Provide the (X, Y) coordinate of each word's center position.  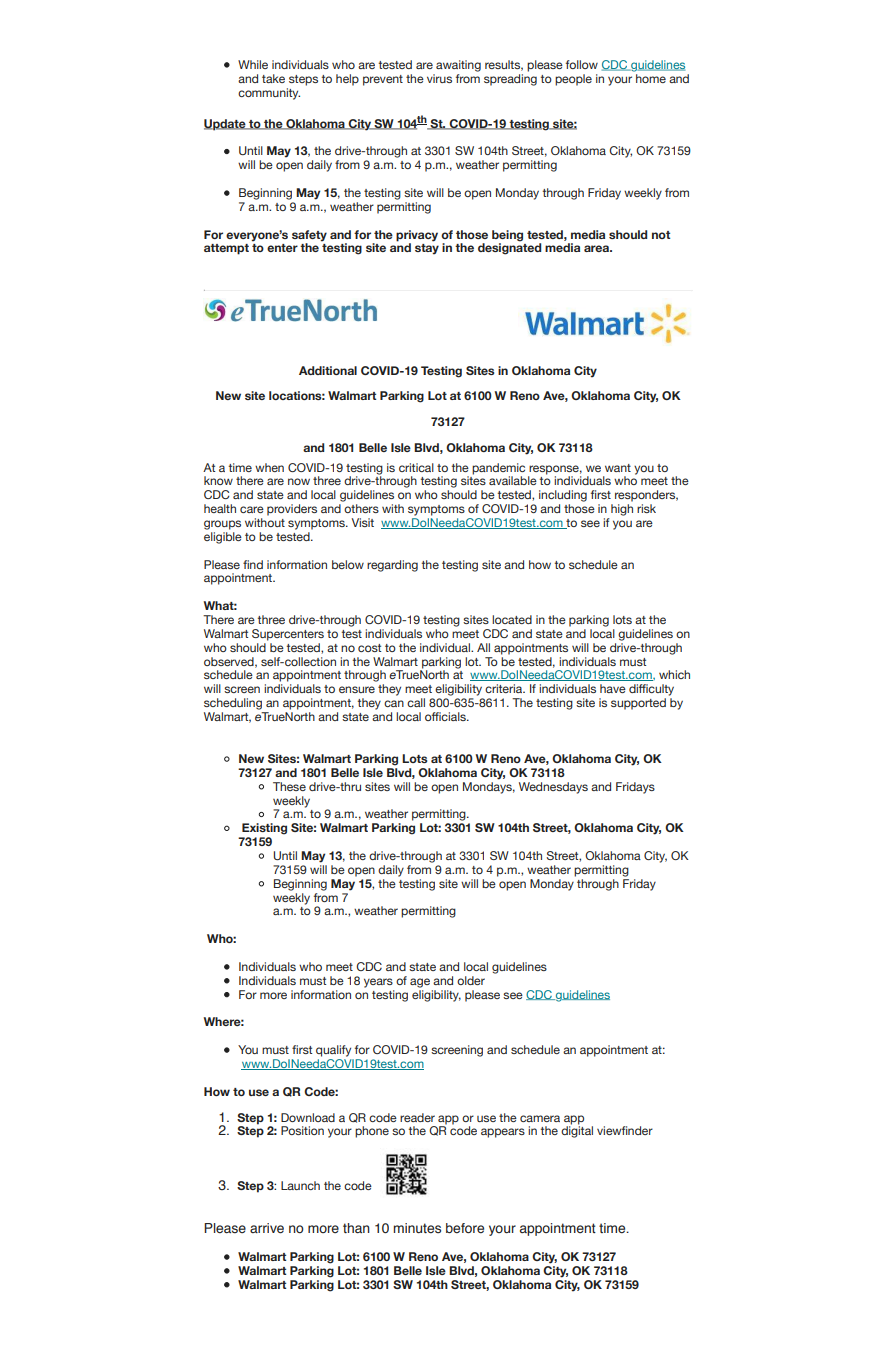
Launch (300, 1185)
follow (582, 64)
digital (577, 1131)
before (465, 1228)
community (269, 94)
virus (439, 78)
